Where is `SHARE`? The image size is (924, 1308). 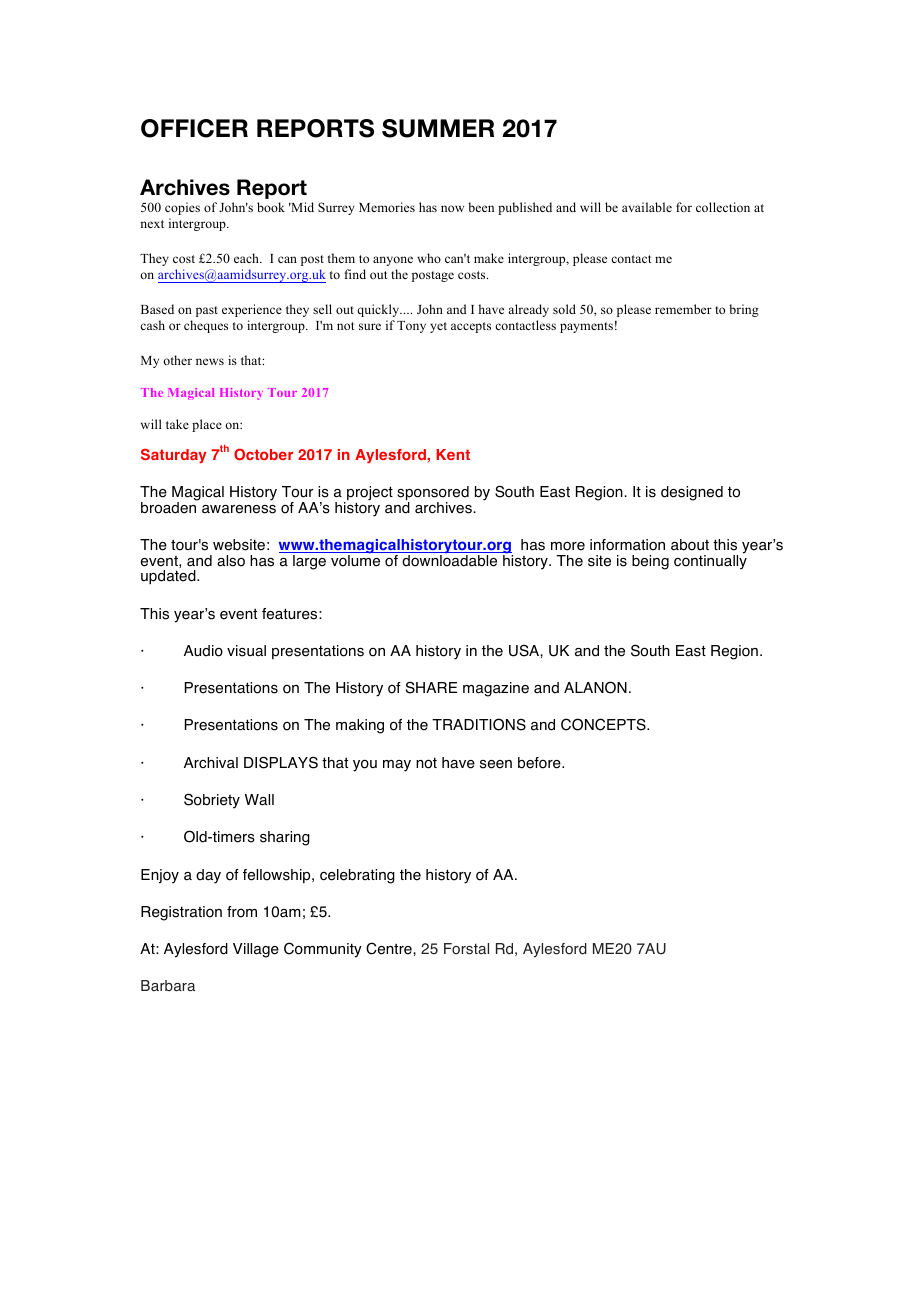 SHARE is located at coordinates (431, 688).
